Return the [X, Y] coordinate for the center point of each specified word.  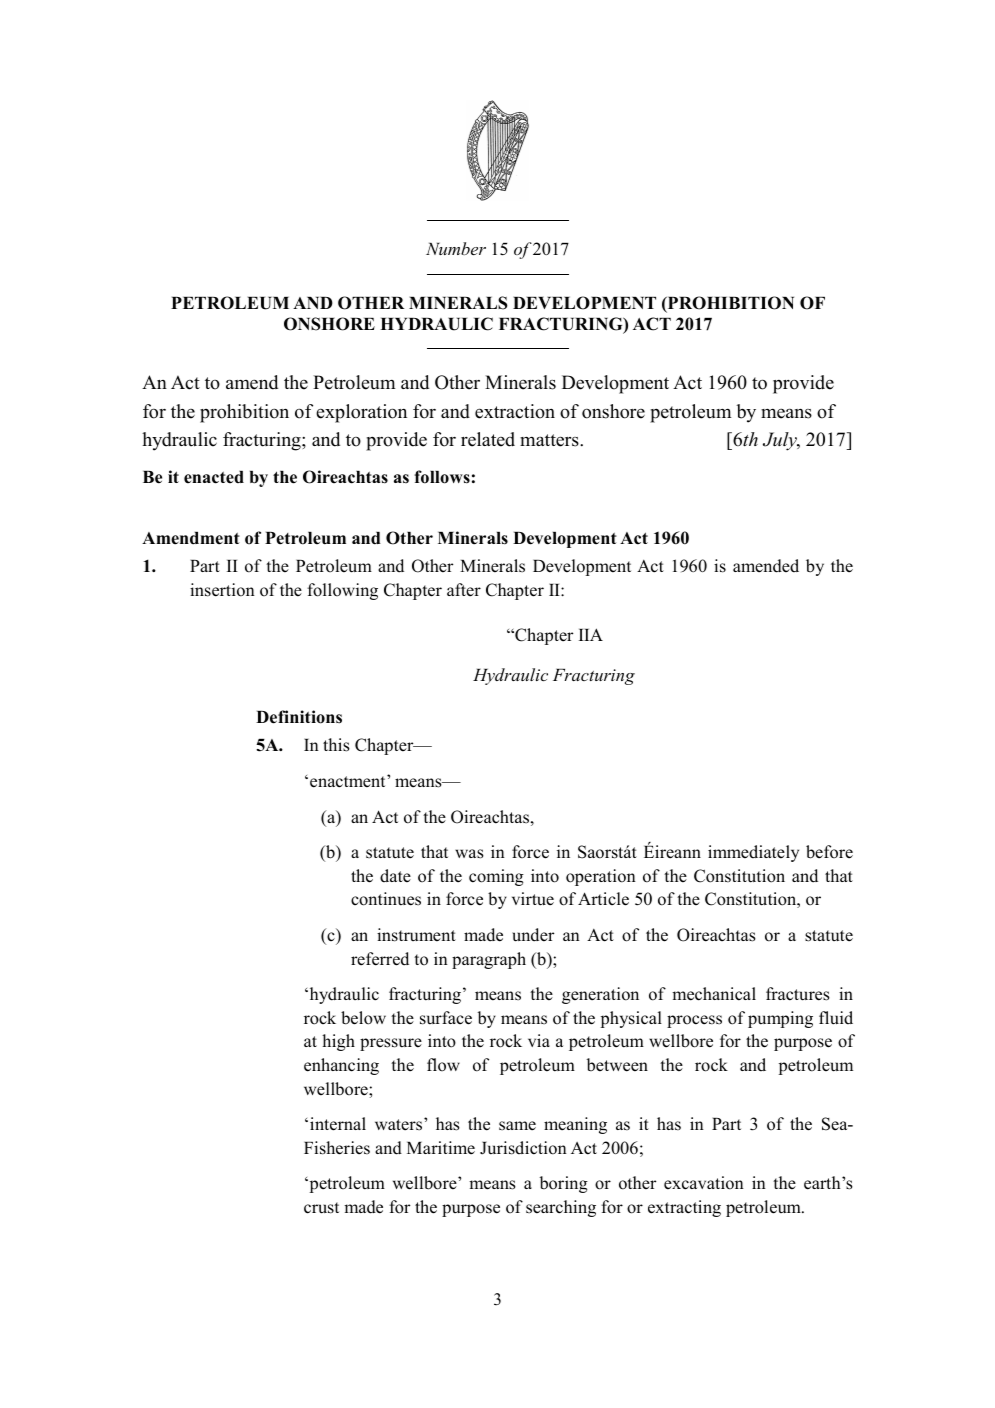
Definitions [299, 717]
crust [321, 1208]
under [533, 935]
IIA [591, 634]
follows [442, 477]
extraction [515, 411]
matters [550, 440]
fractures [798, 994]
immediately [753, 853]
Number [456, 248]
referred [380, 959]
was [469, 854]
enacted [214, 477]
